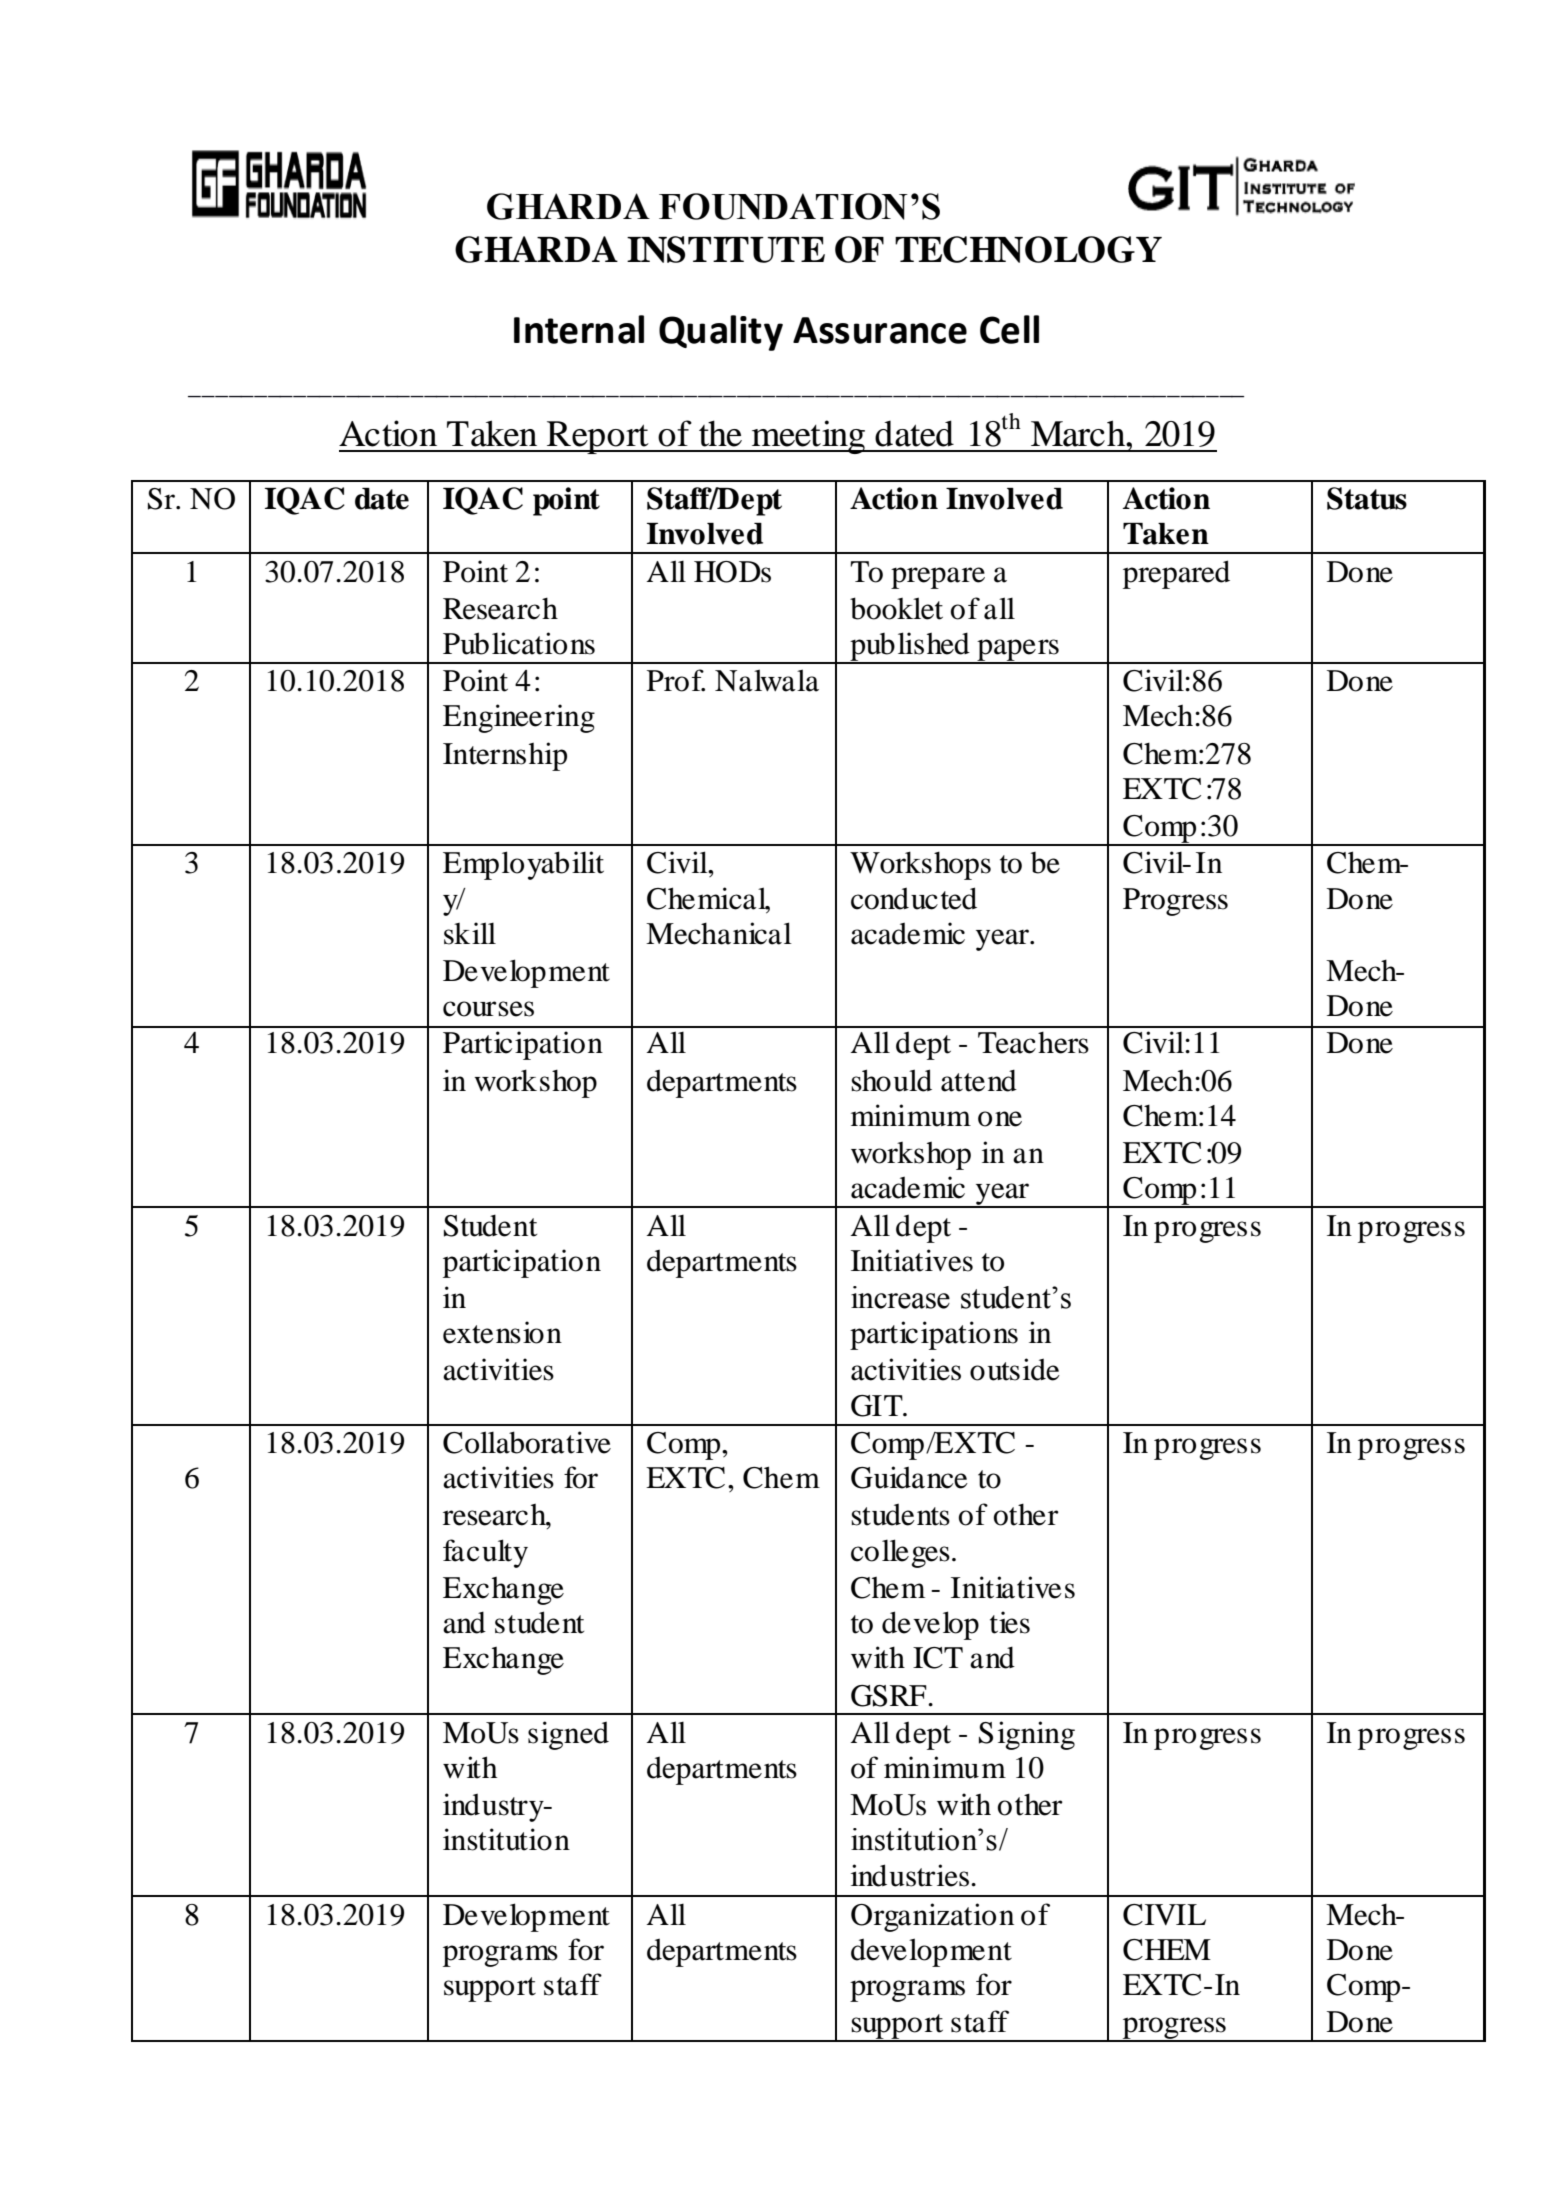 The image size is (1554, 2197). I want to click on courses, so click(488, 1009).
